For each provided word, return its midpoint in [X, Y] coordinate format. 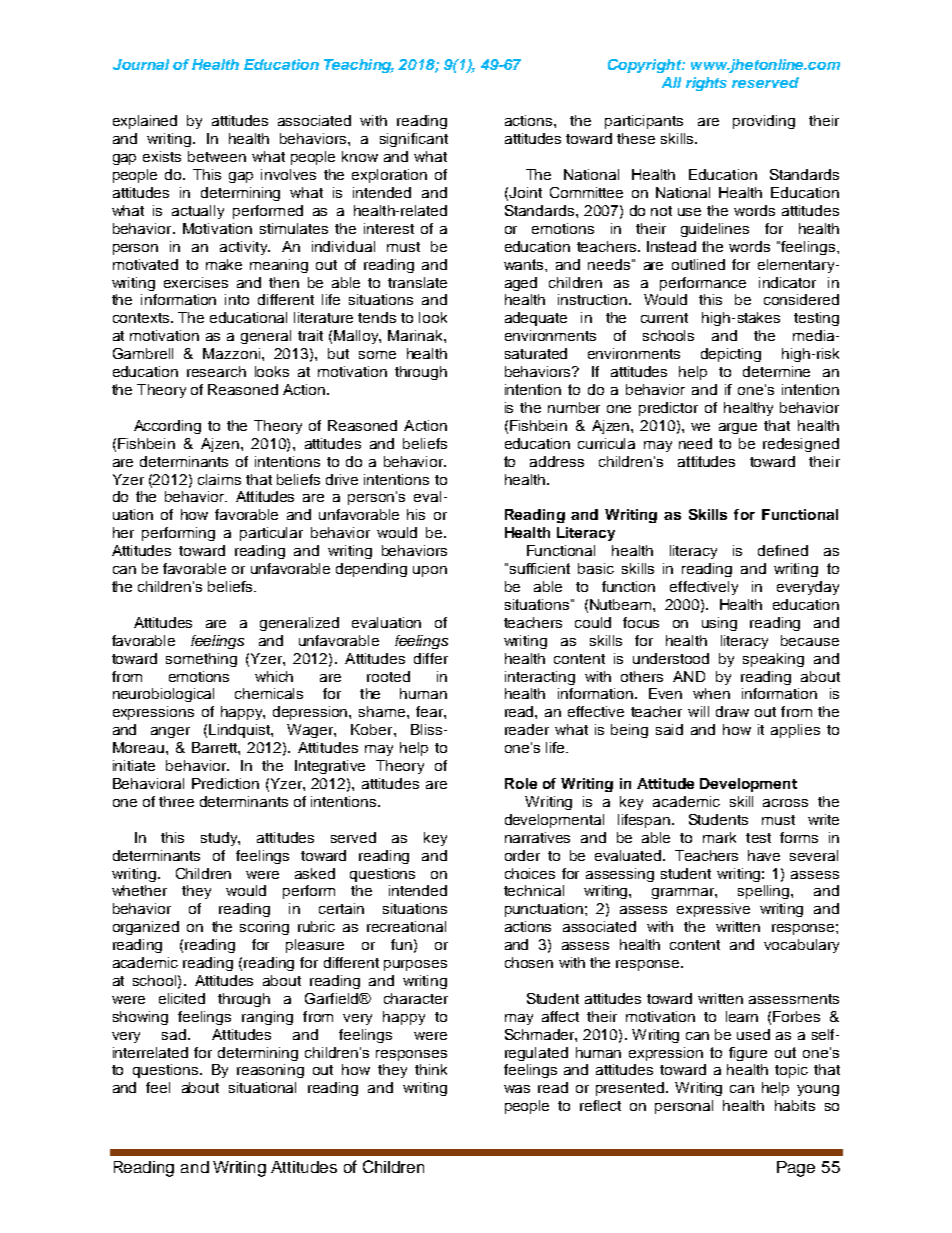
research [216, 371]
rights [706, 84]
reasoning [270, 1071]
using [719, 624]
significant [414, 140]
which [274, 676]
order [522, 855]
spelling [765, 892]
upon [430, 571]
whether [139, 890]
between [217, 156]
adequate [536, 319]
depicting [731, 355]
